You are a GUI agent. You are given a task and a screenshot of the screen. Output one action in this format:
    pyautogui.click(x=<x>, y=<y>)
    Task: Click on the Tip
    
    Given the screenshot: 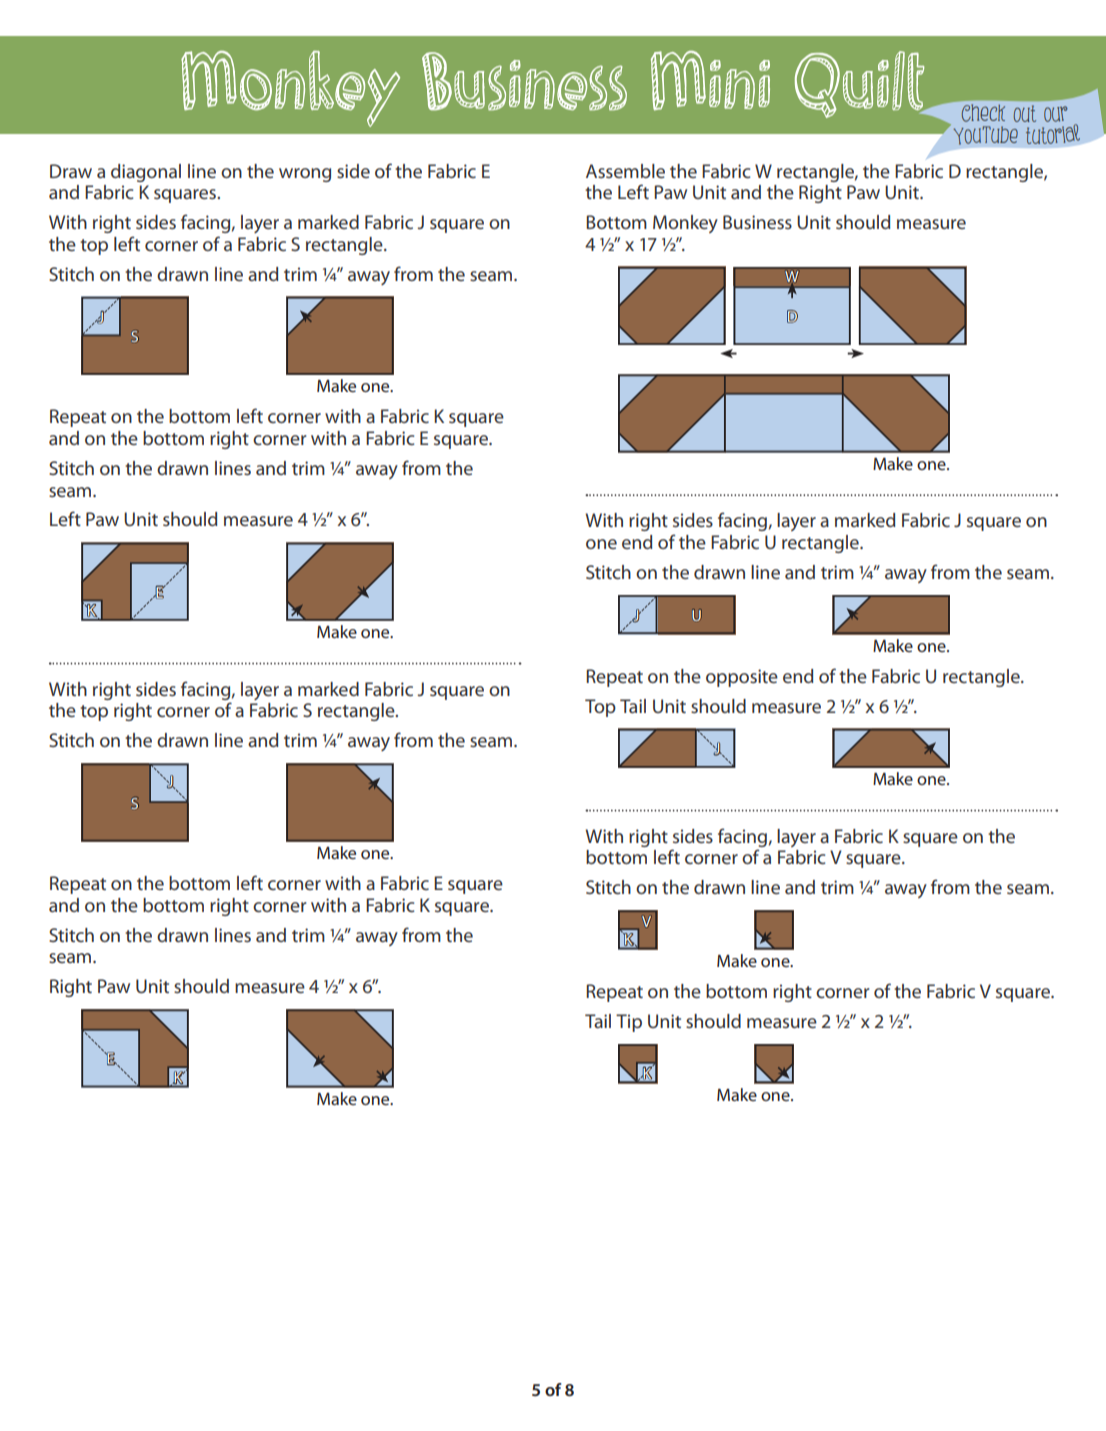 What is the action you would take?
    pyautogui.click(x=629, y=1023)
